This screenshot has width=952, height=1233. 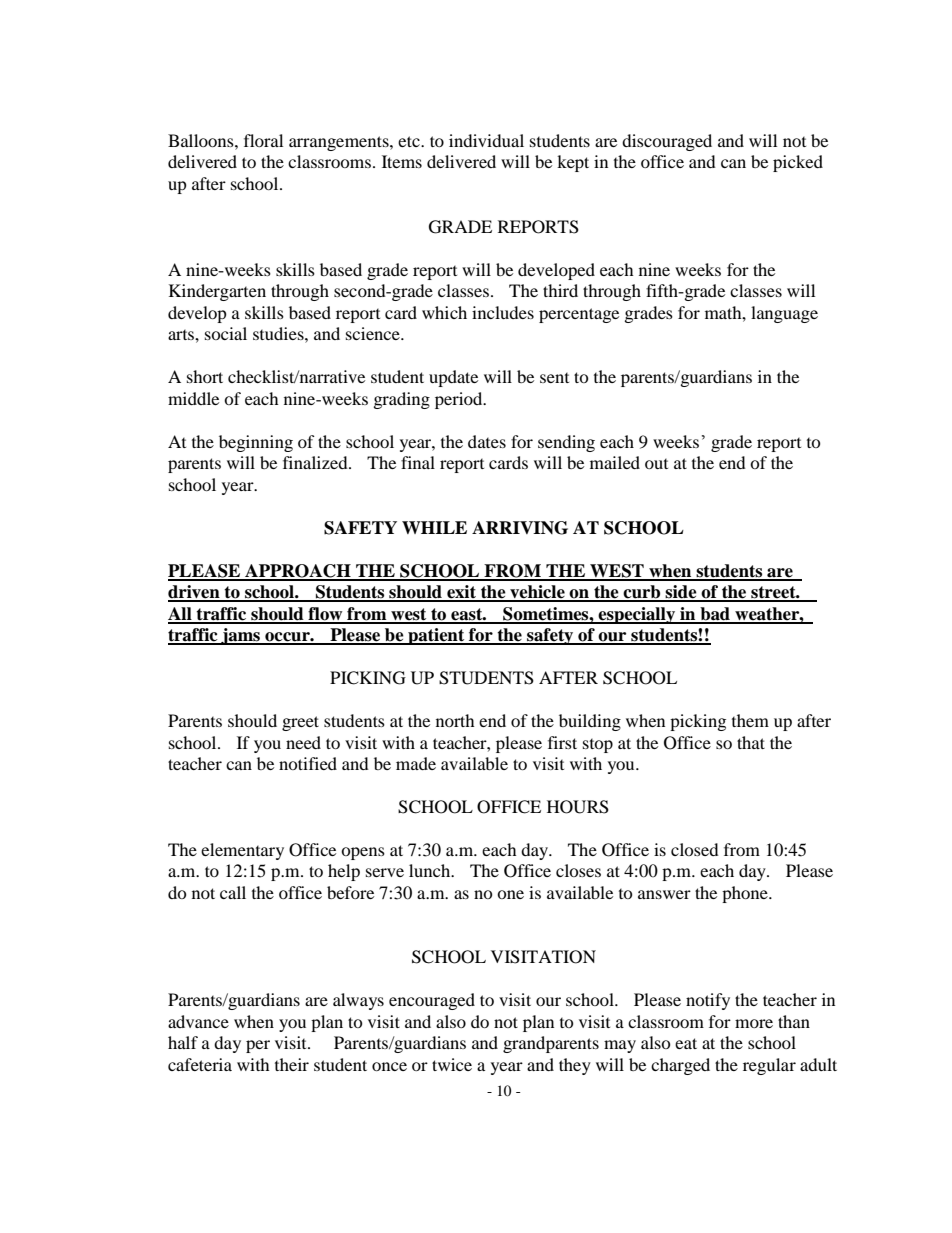 I want to click on jams, so click(x=241, y=636).
